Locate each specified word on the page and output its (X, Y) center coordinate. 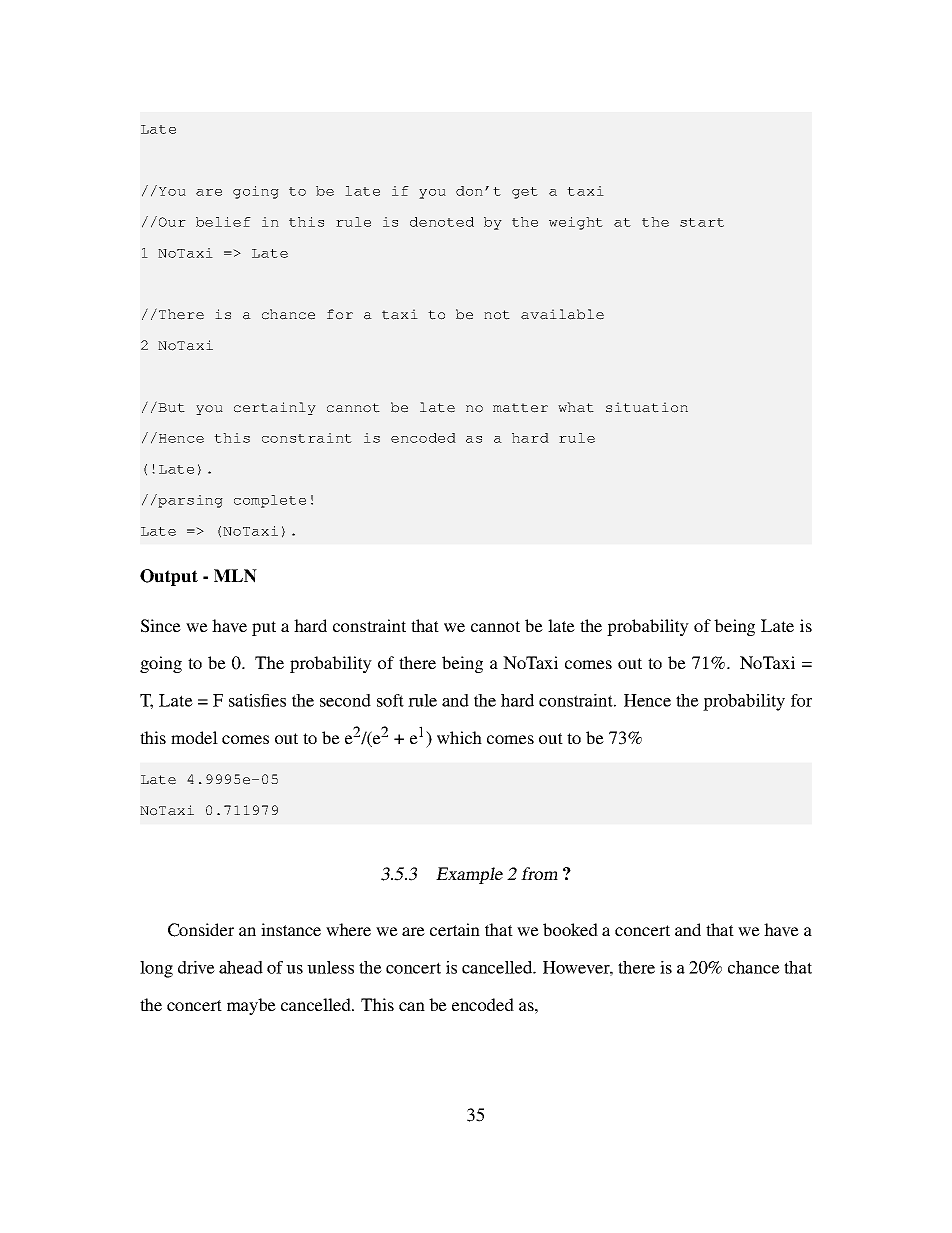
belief (223, 222)
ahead (241, 967)
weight (576, 223)
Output (169, 577)
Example (469, 875)
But (171, 408)
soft (390, 700)
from (539, 873)
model (194, 737)
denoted (442, 222)
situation (647, 407)
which (459, 737)
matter (520, 408)
